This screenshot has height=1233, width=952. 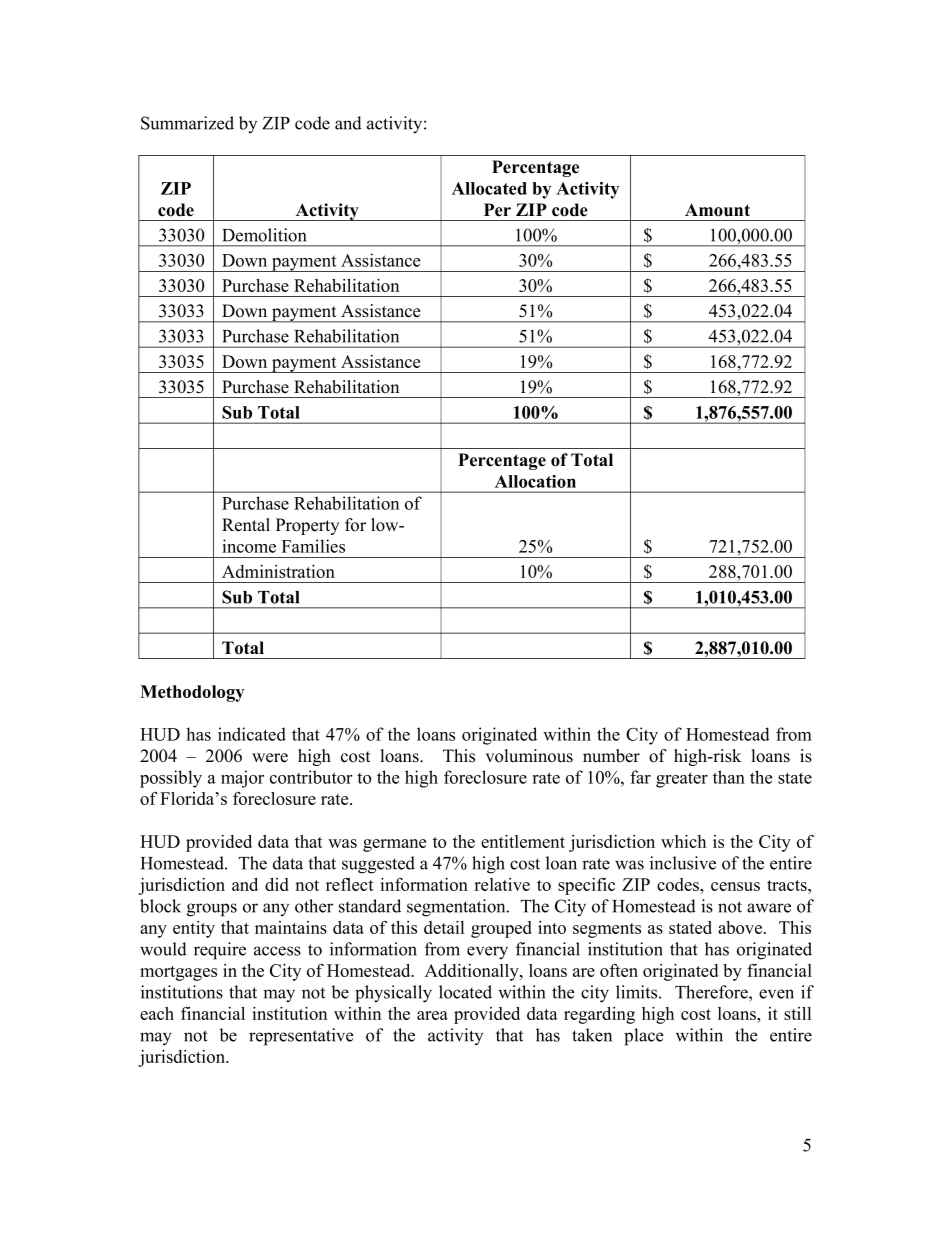 What do you see at coordinates (252, 734) in the screenshot?
I see `indicated` at bounding box center [252, 734].
